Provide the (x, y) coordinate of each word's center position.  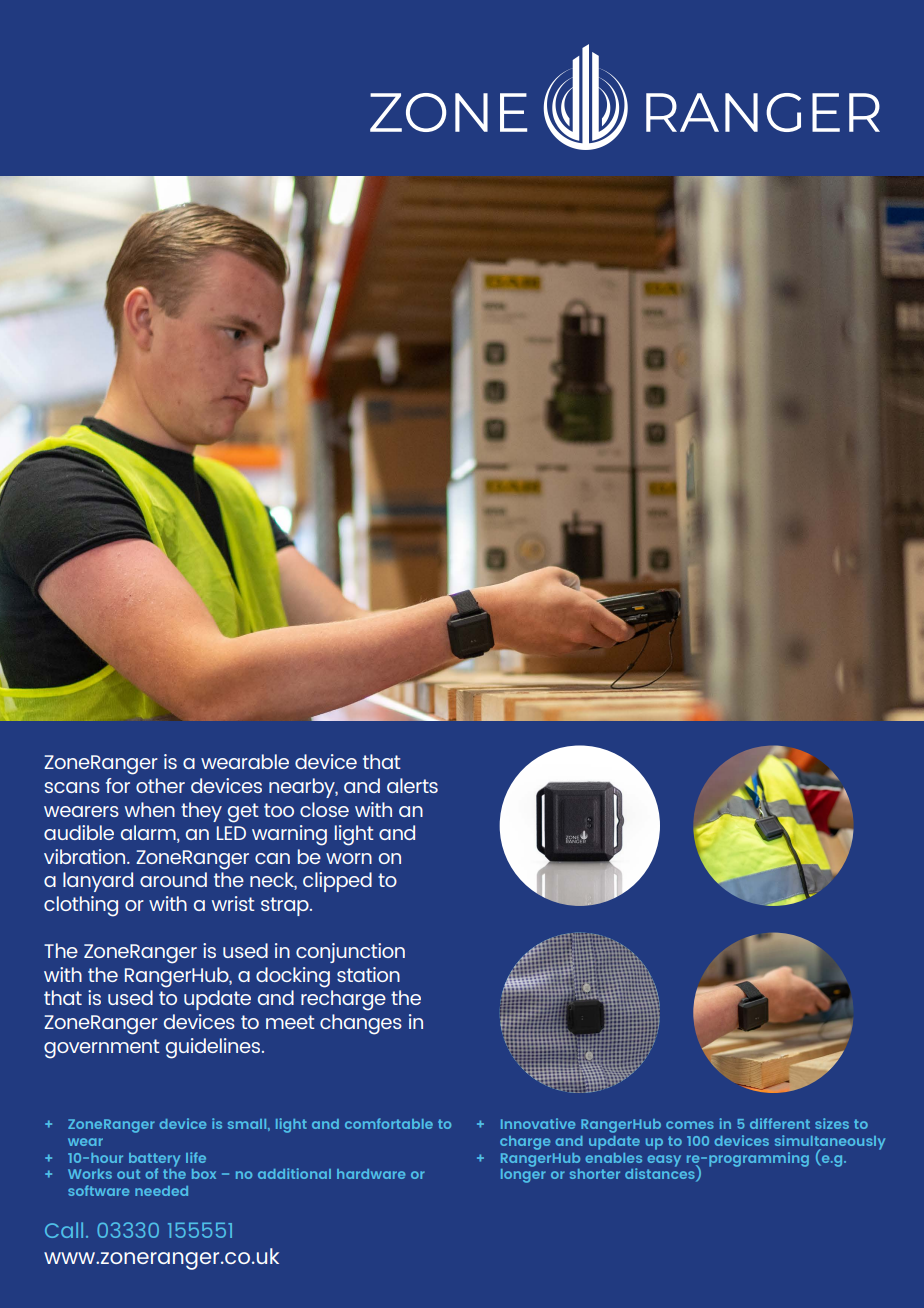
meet (290, 1022)
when (150, 809)
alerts (412, 785)
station (368, 974)
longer (523, 1174)
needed (161, 1191)
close (324, 809)
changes (361, 1024)
